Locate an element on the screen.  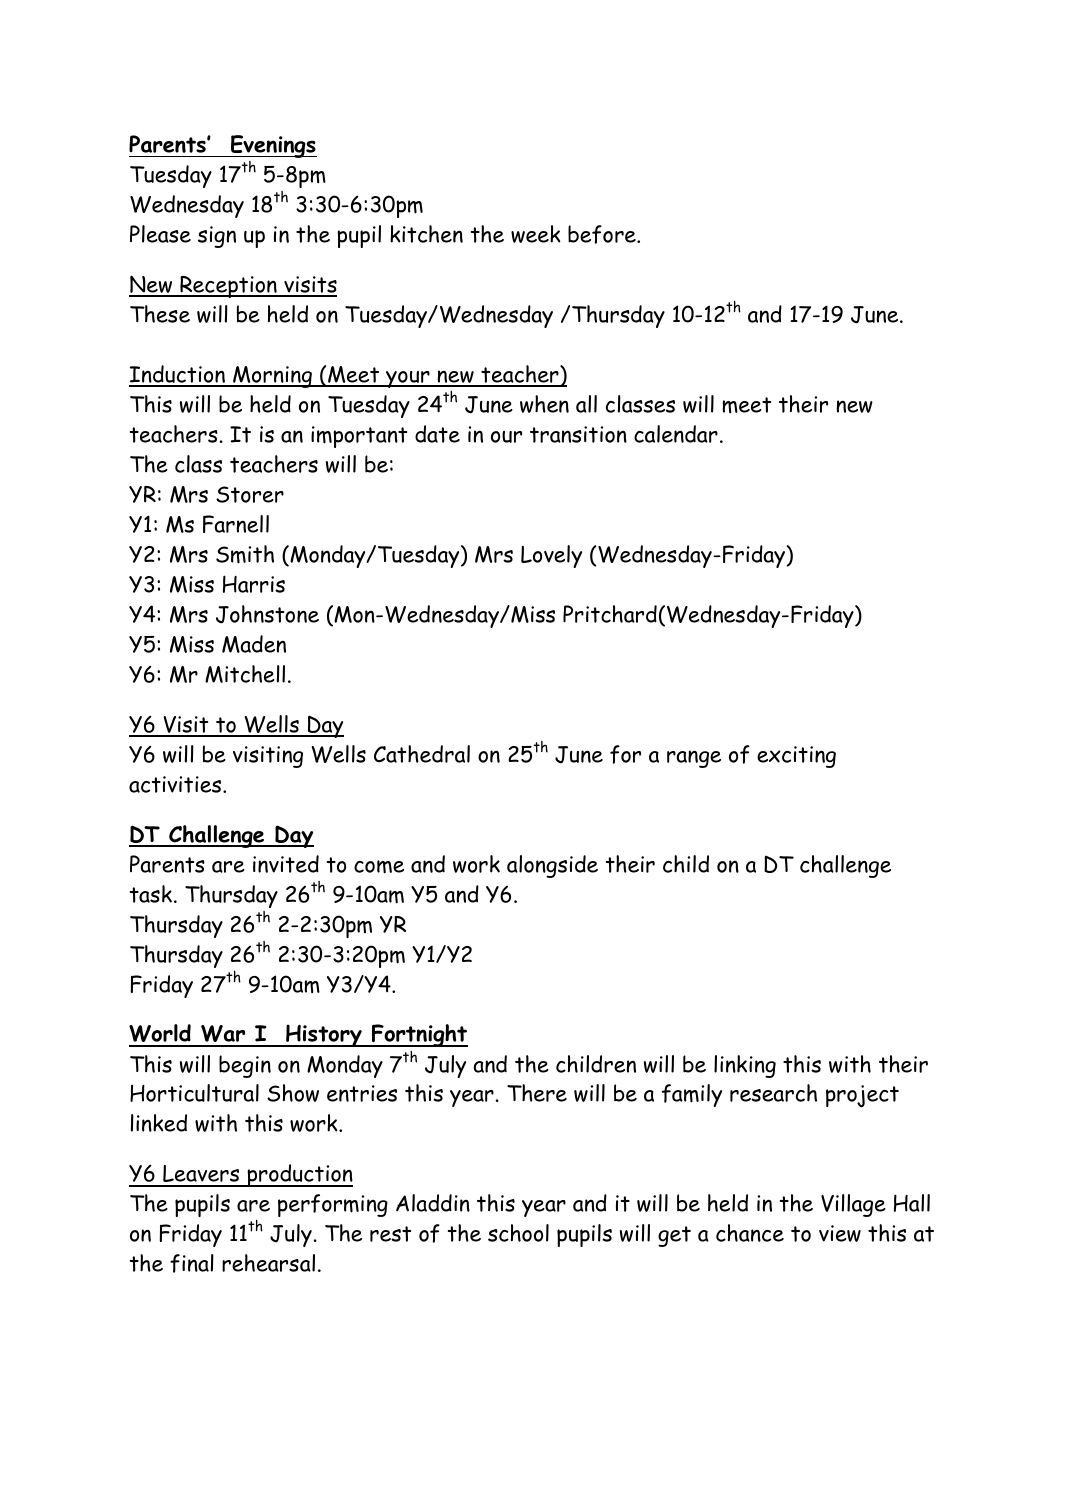
Evenings is located at coordinates (273, 146).
